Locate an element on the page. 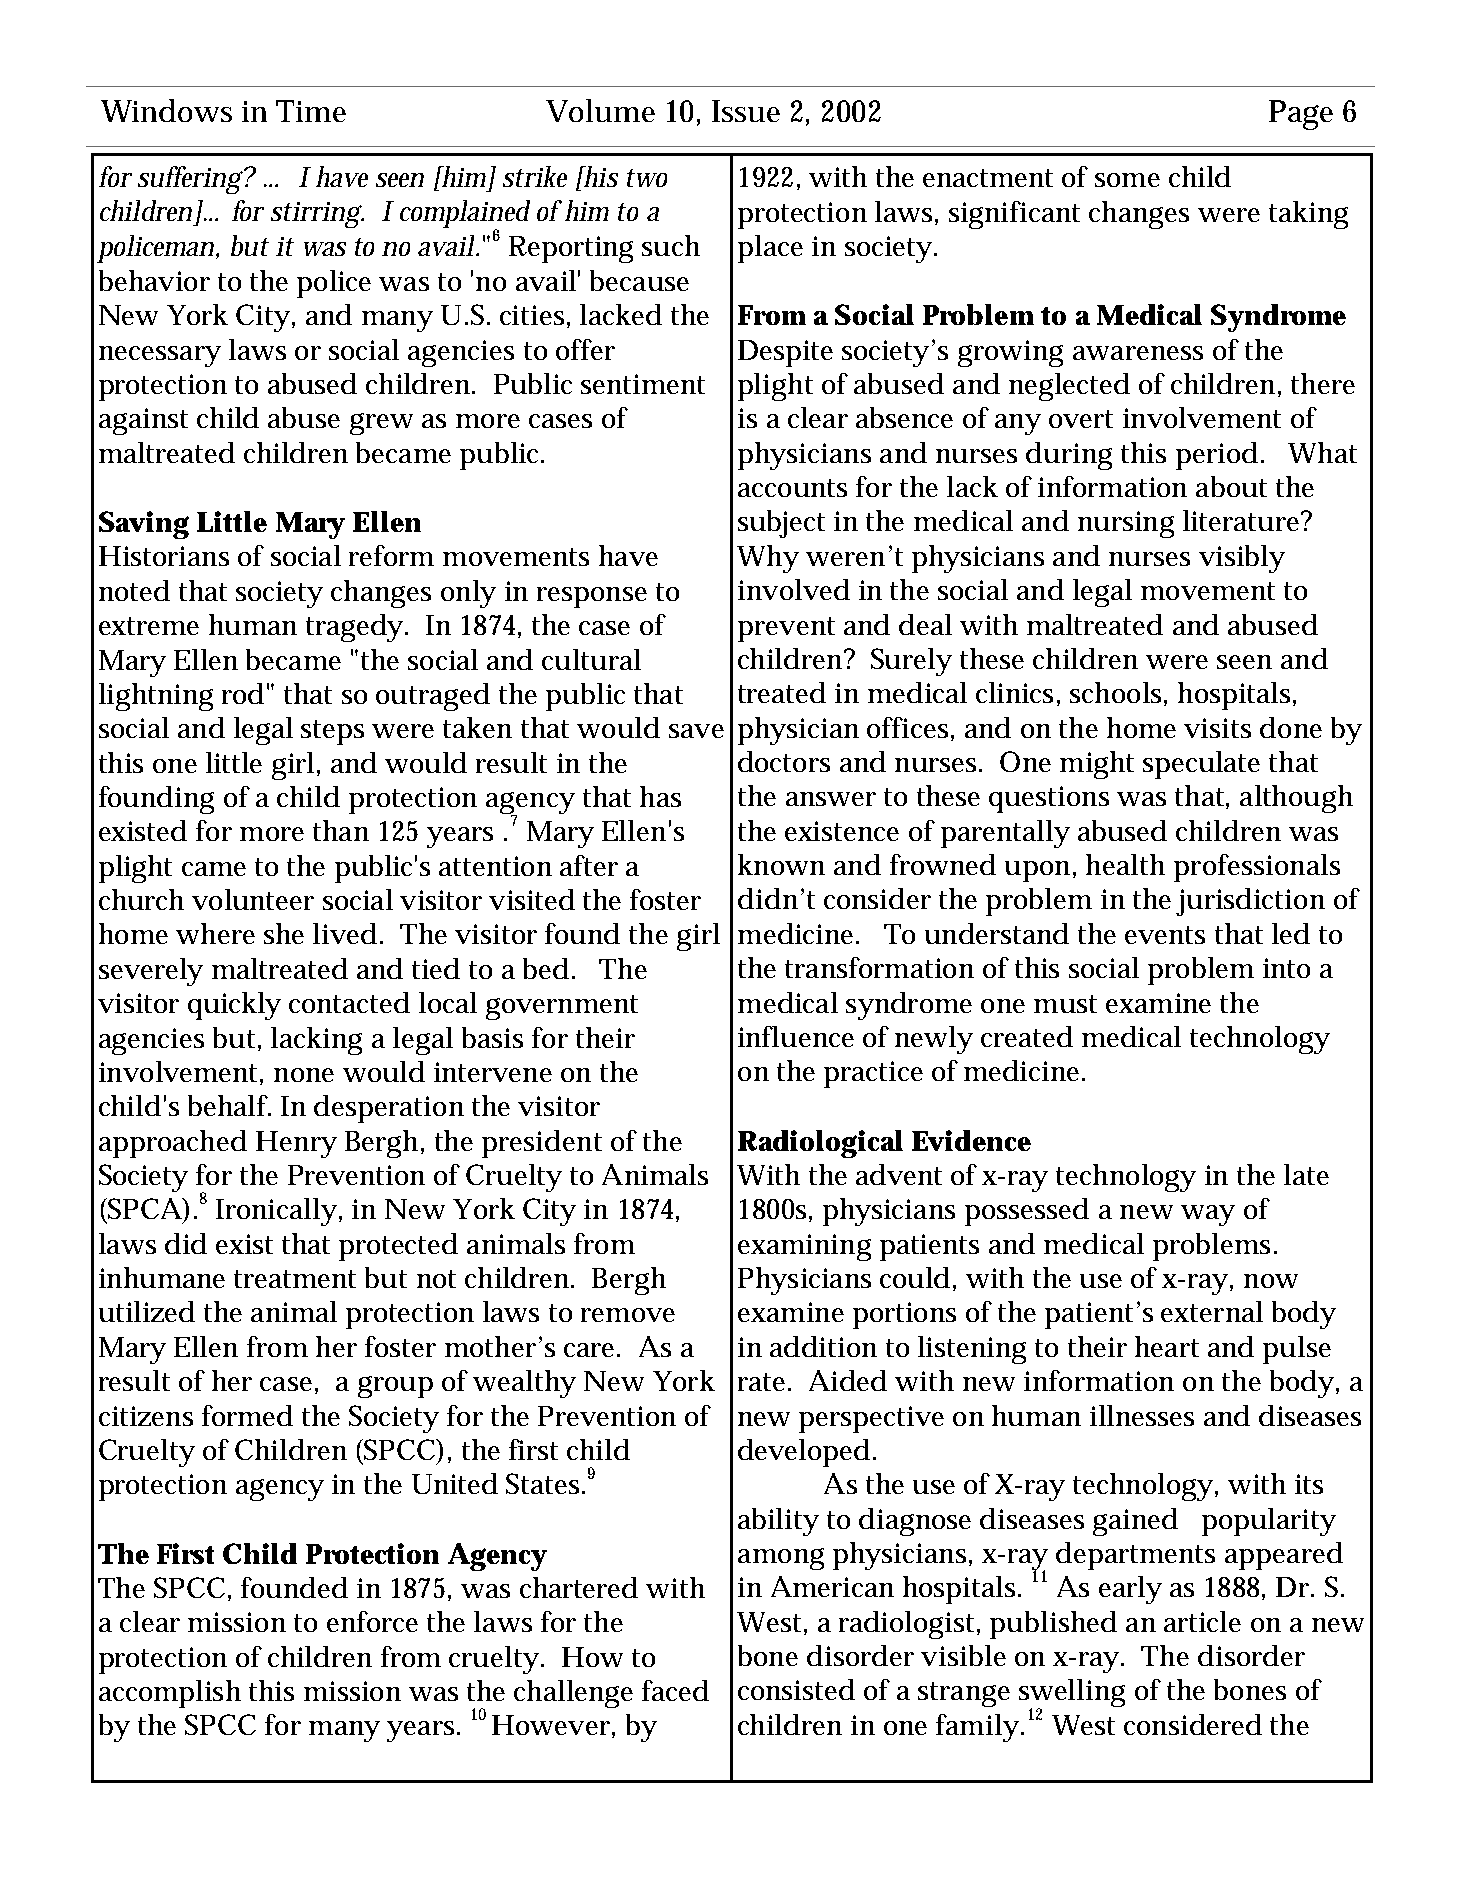 The height and width of the image is (1890, 1460). enforce is located at coordinates (372, 1621).
